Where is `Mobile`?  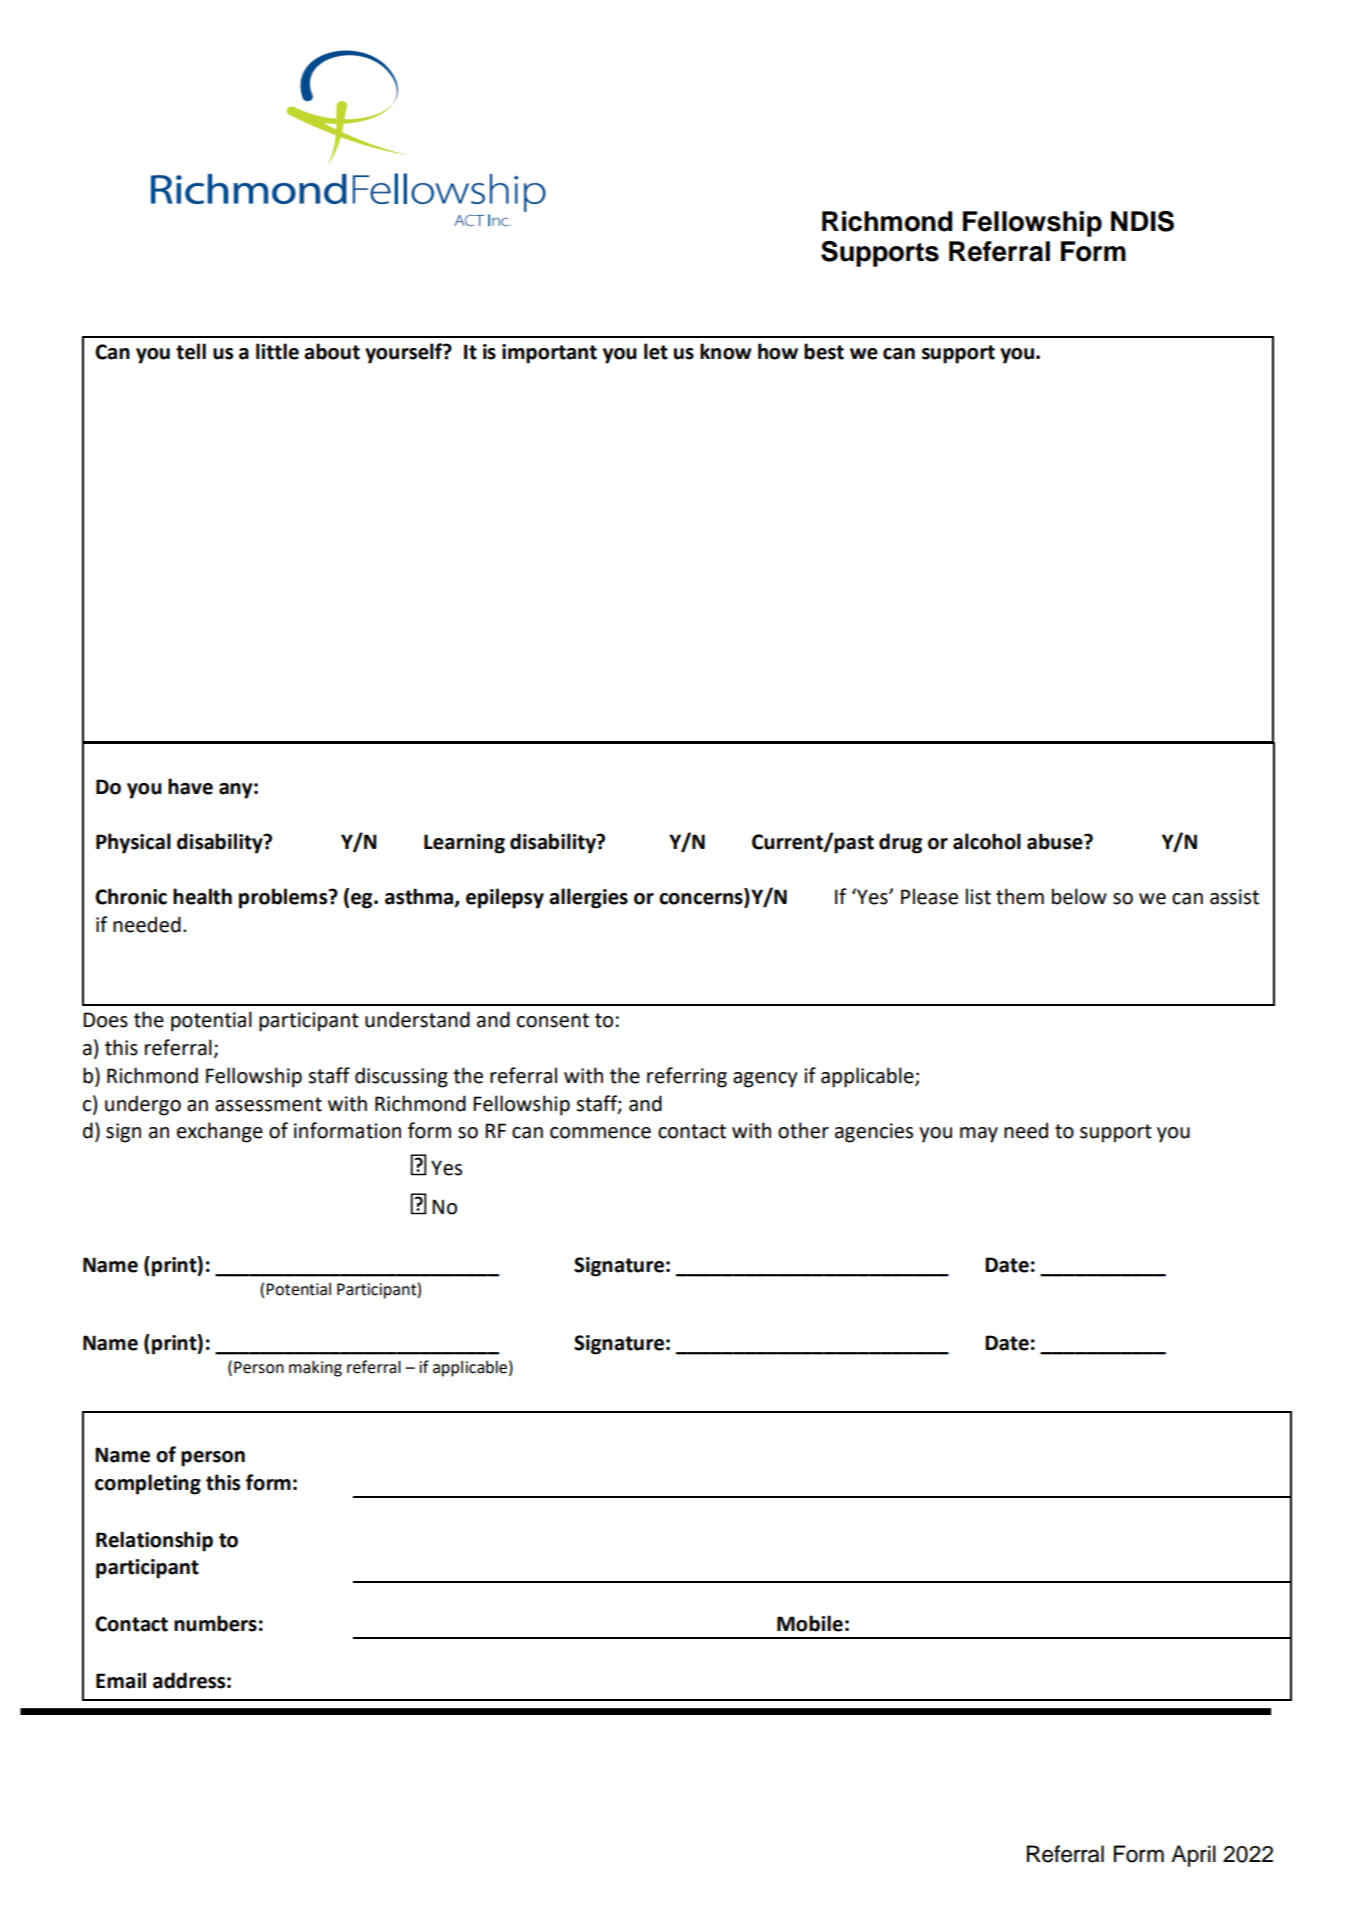
Mobile is located at coordinates (810, 1623).
